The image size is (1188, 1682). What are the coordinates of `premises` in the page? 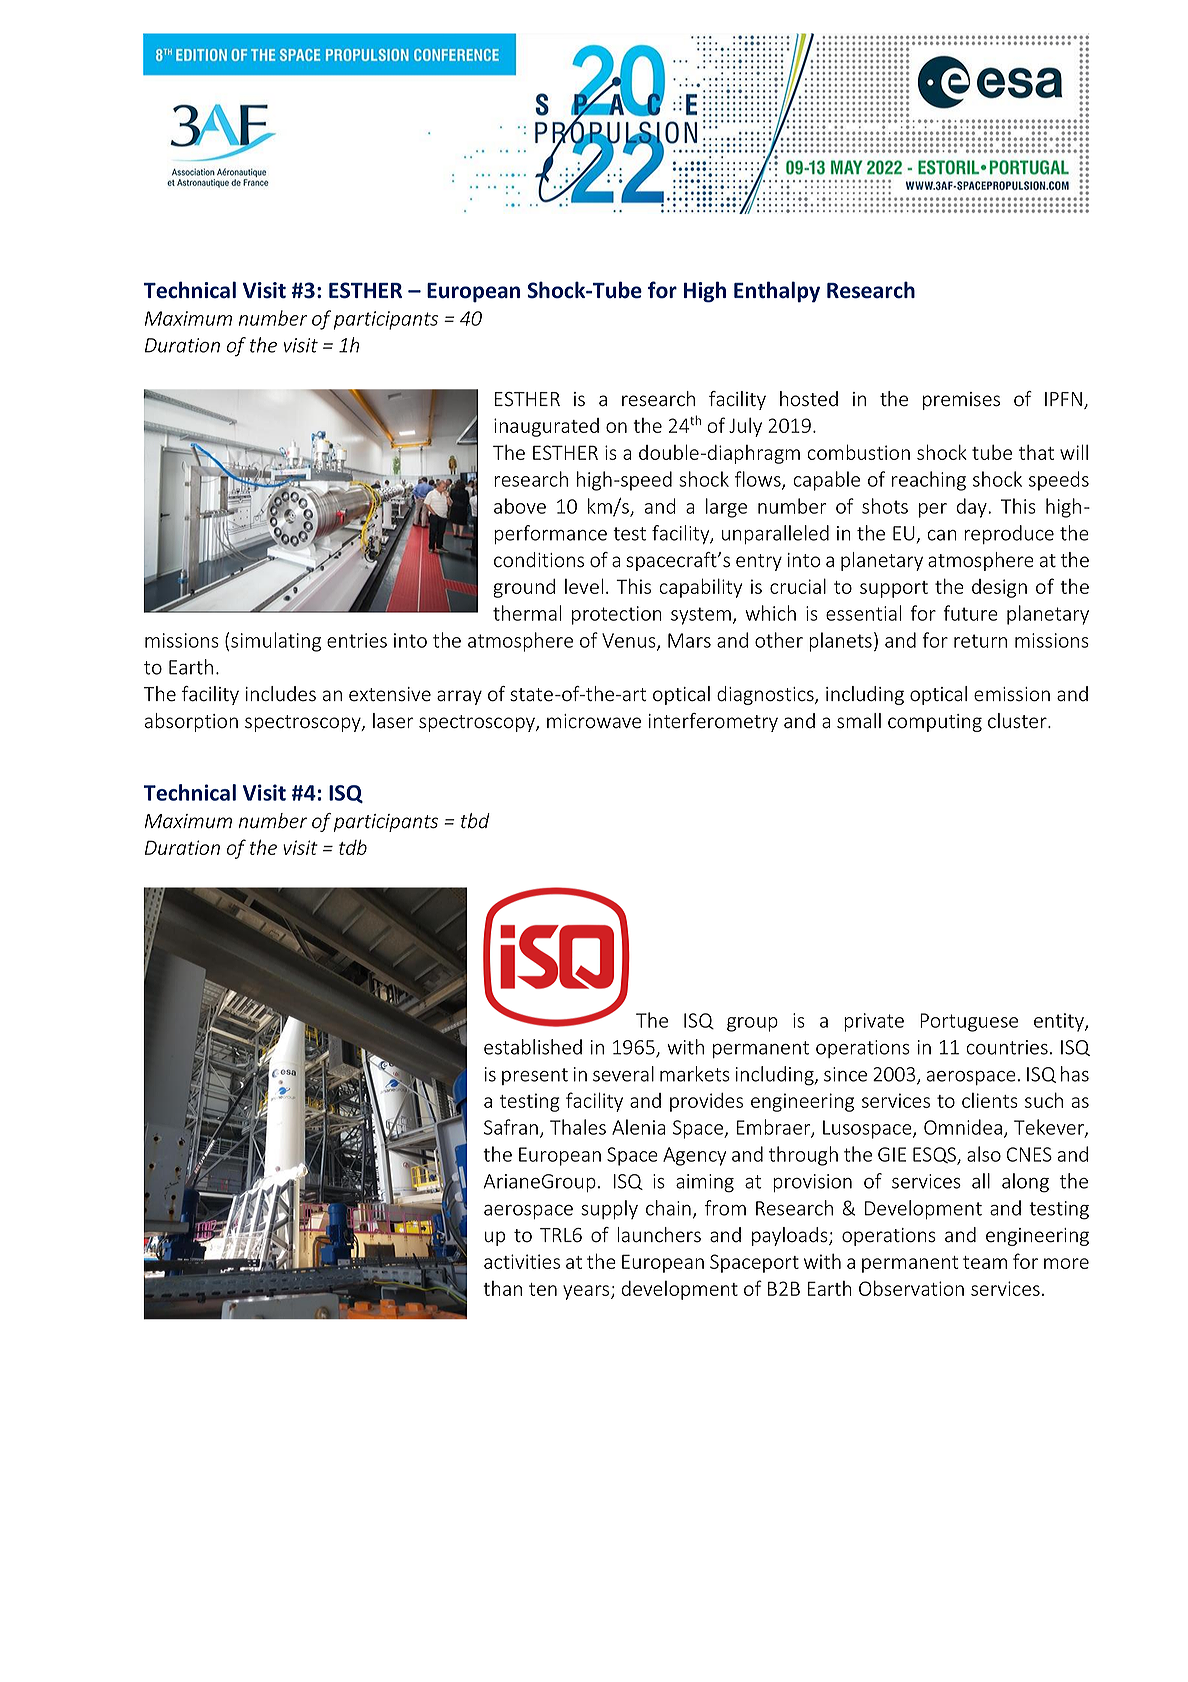 It's located at (961, 401).
